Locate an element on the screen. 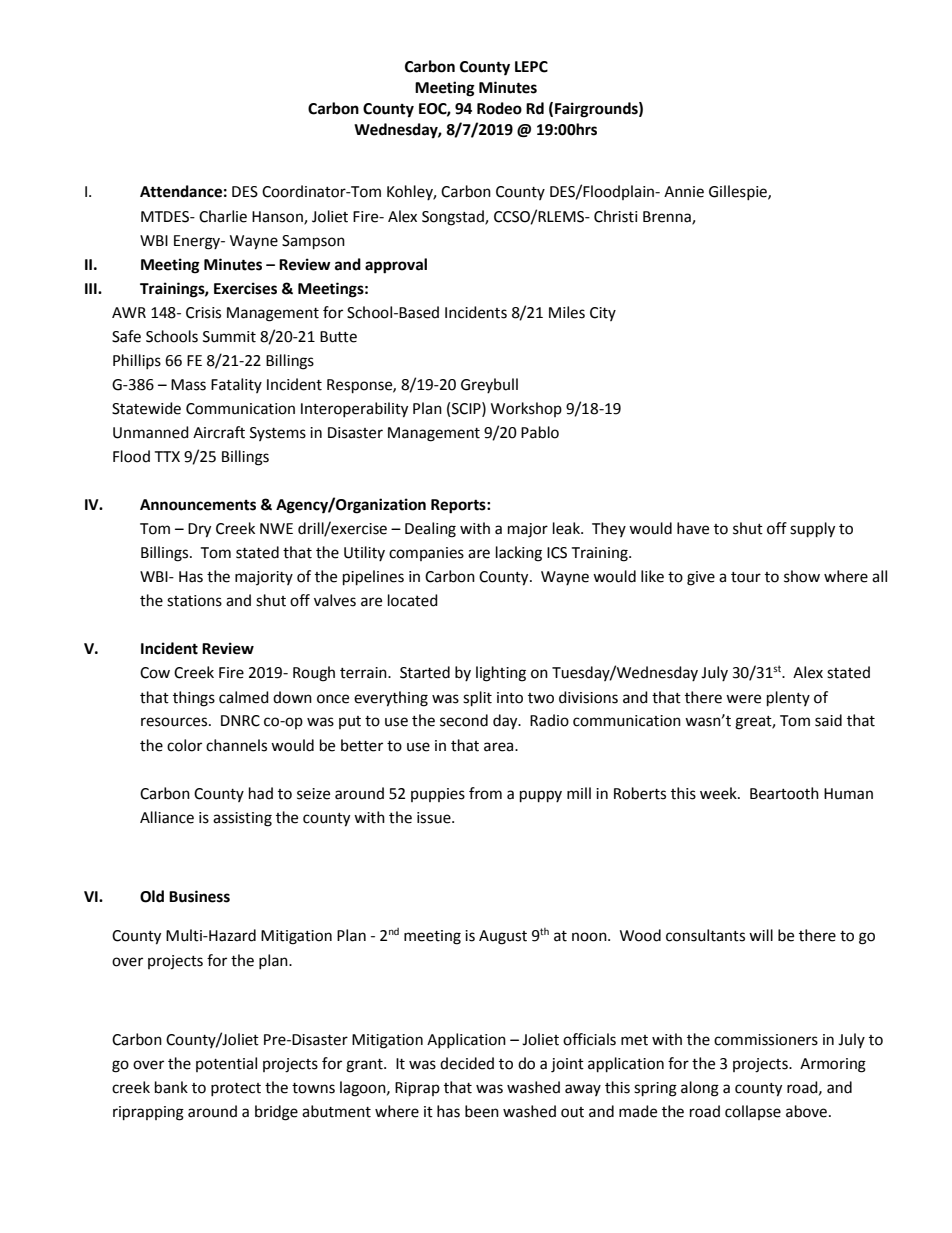  from is located at coordinates (485, 793).
